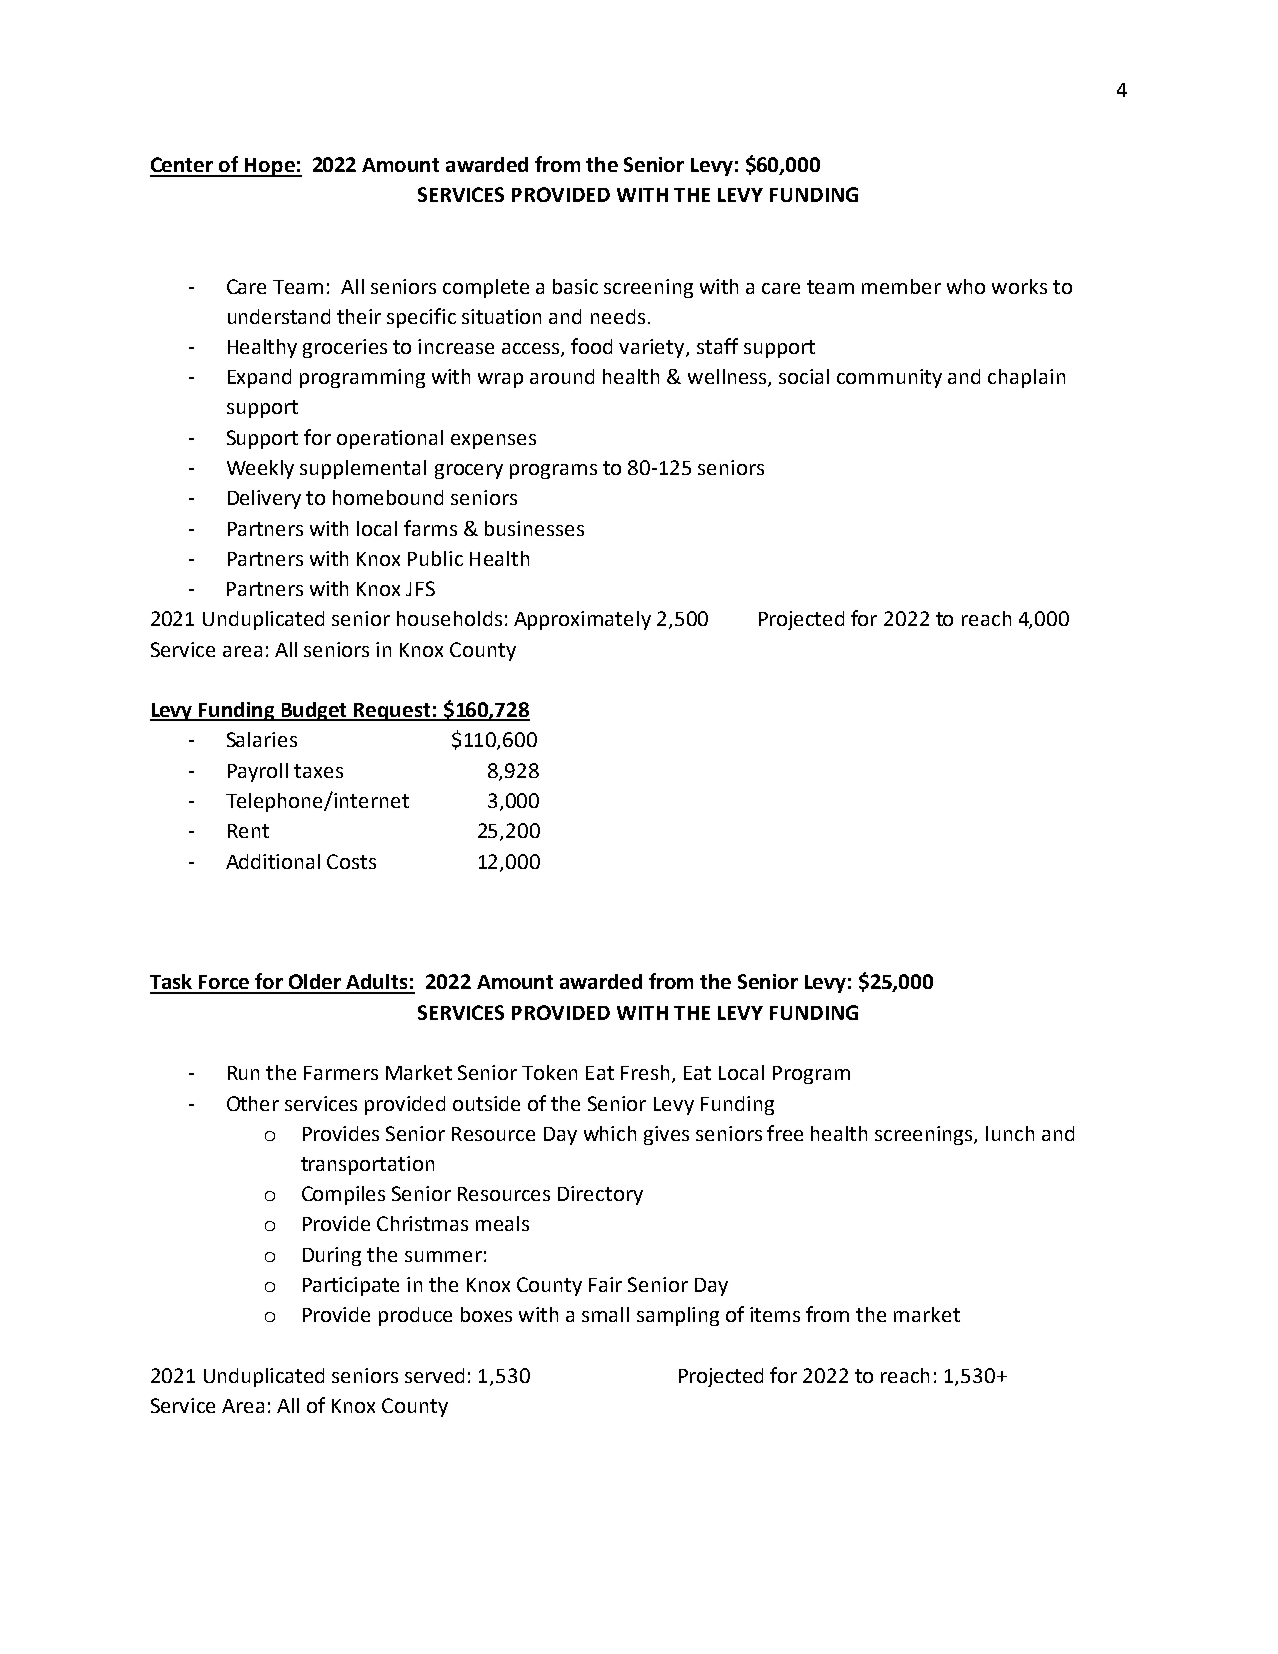 This screenshot has width=1278, height=1654. I want to click on basic, so click(575, 286).
